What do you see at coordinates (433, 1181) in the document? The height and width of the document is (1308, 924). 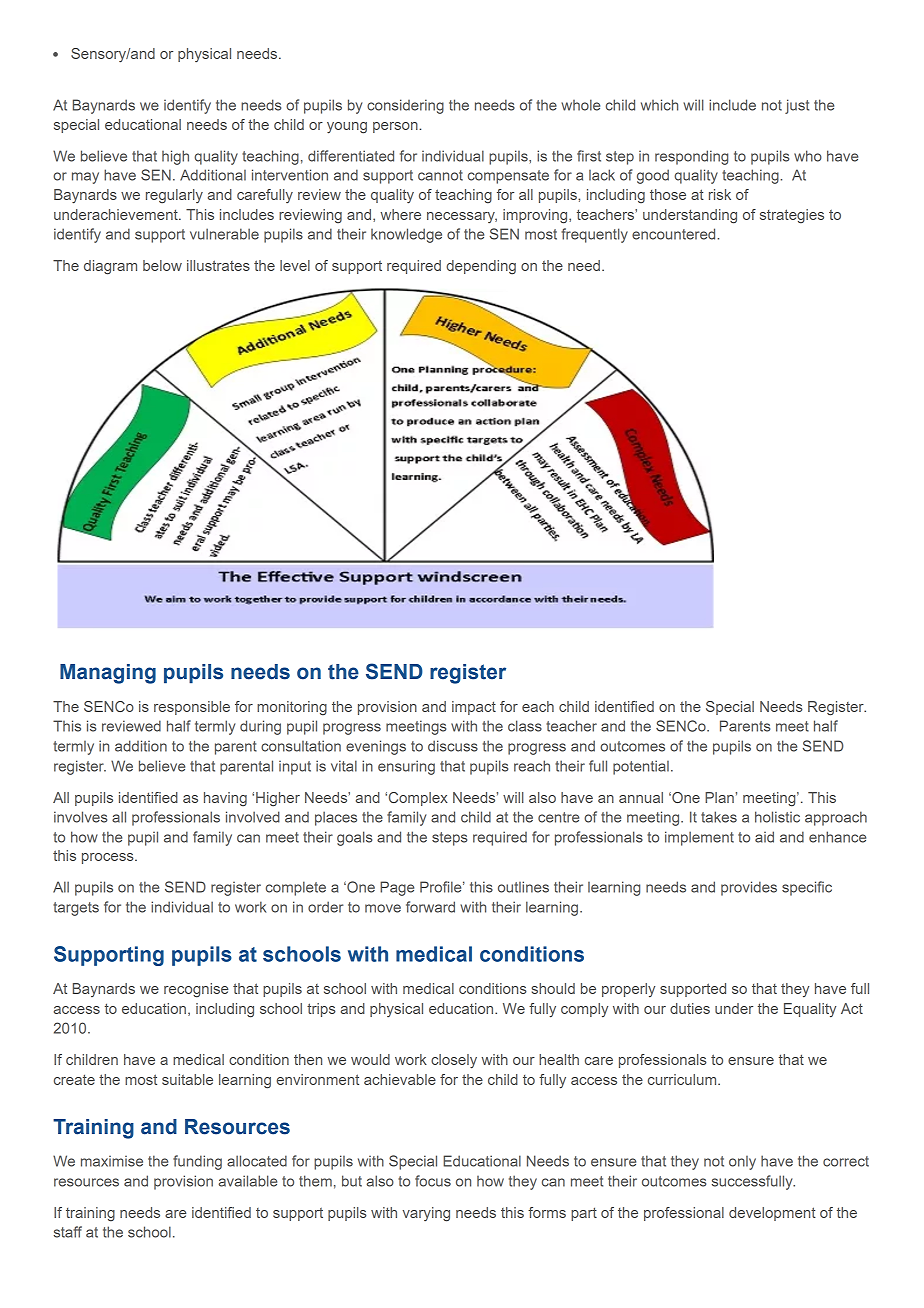 I see `focus` at bounding box center [433, 1181].
